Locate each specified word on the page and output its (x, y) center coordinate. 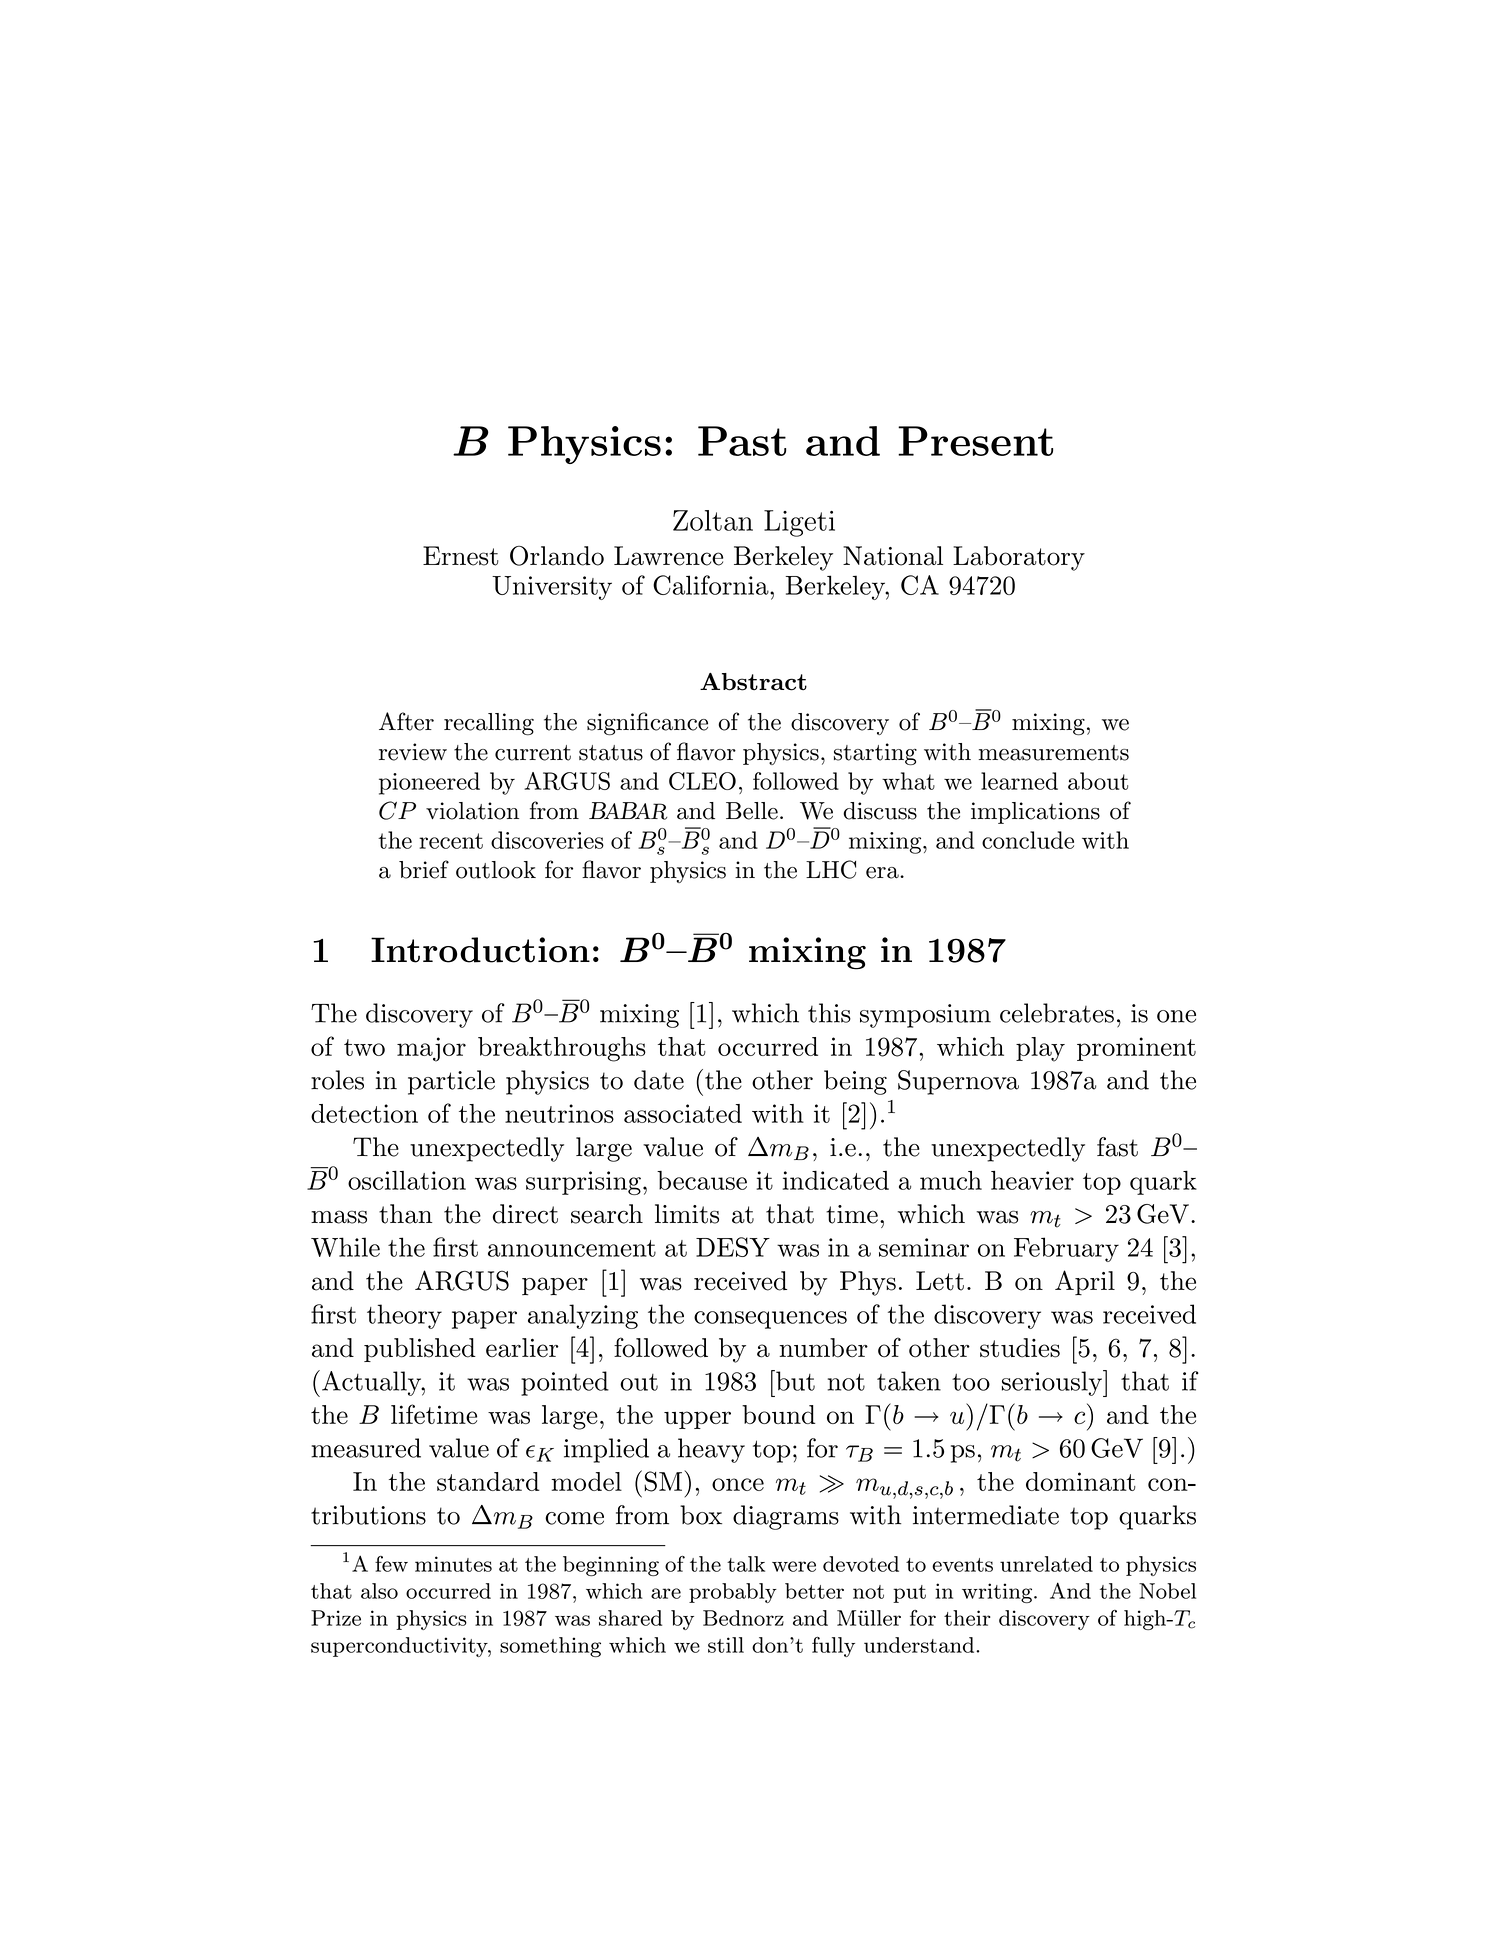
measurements (1054, 753)
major (431, 1049)
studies (1020, 1348)
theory (404, 1316)
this (829, 1013)
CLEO (702, 781)
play (1040, 1049)
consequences (770, 1320)
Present (975, 441)
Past (742, 441)
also (379, 1591)
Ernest (460, 556)
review (413, 752)
